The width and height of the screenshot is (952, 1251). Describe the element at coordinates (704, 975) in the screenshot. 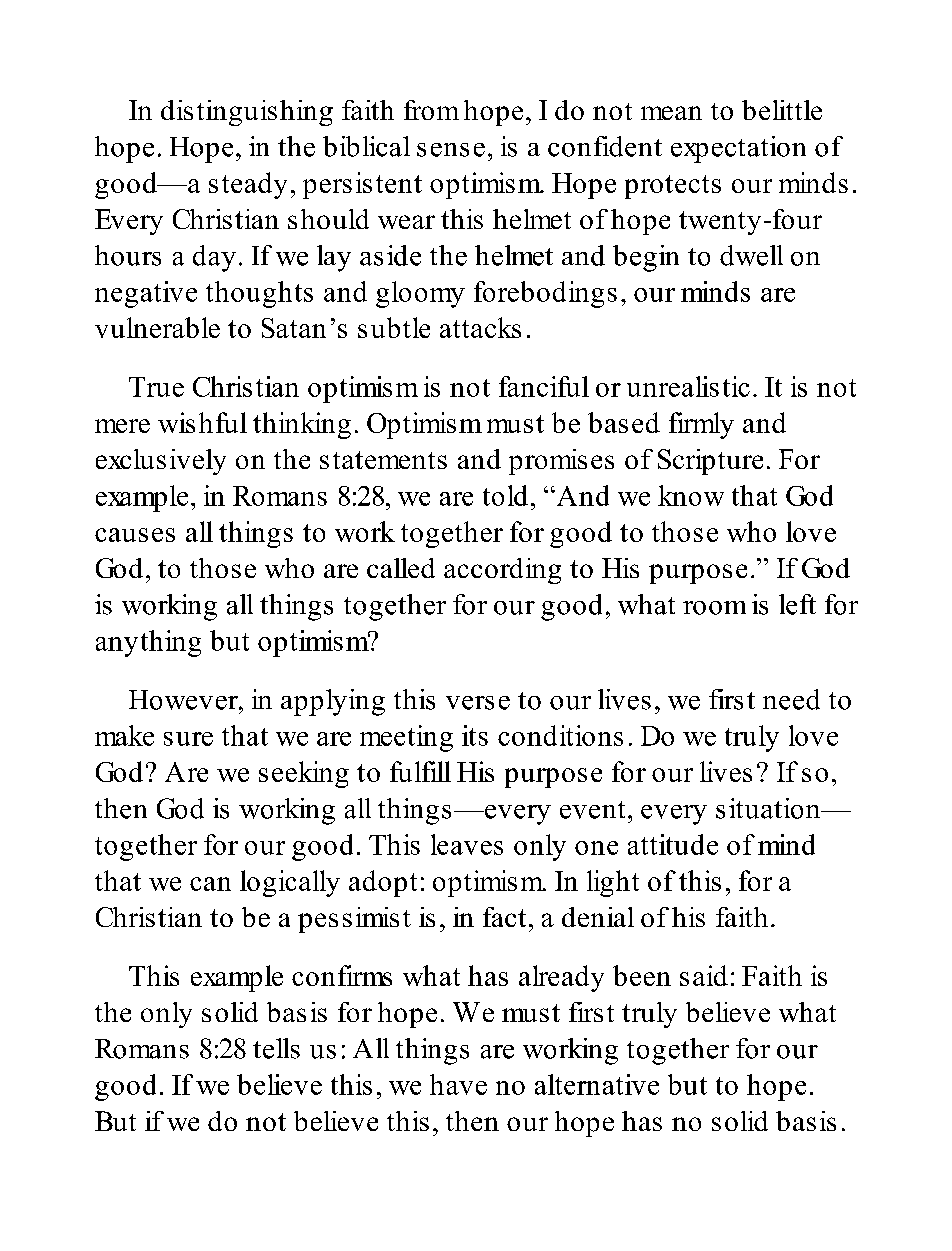

I see `said` at that location.
